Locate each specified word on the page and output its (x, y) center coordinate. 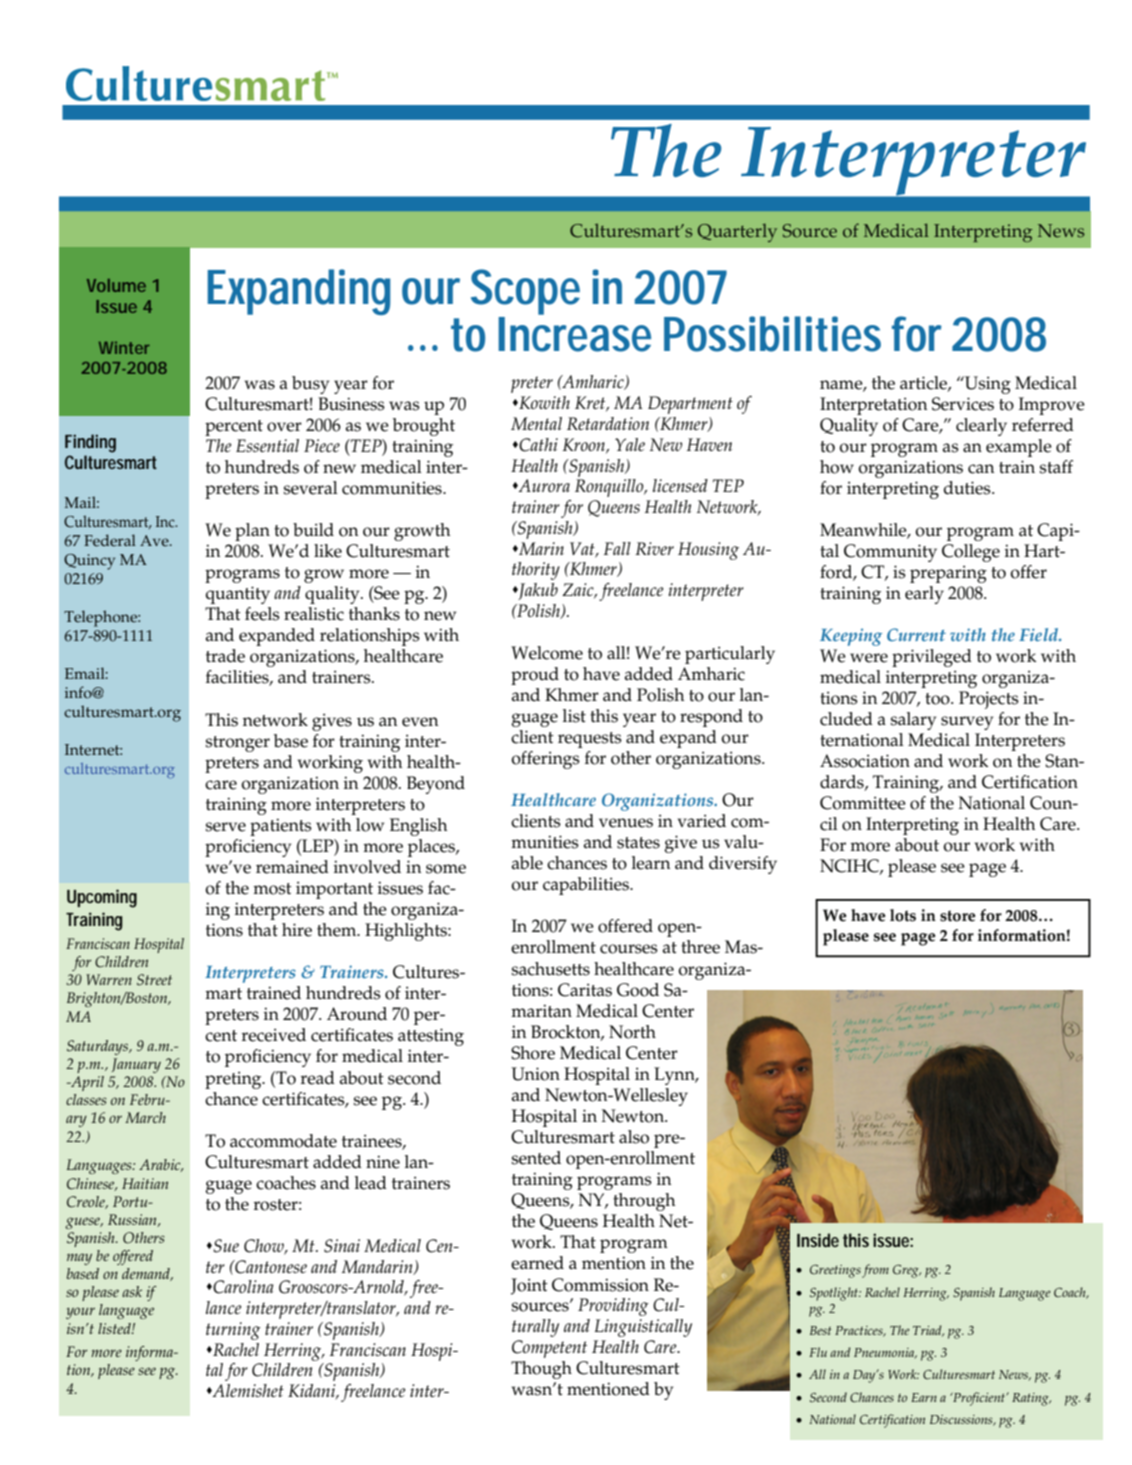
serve (225, 827)
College (971, 553)
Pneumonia (885, 1353)
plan (252, 532)
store (958, 916)
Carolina (243, 1287)
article (924, 383)
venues (626, 823)
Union (535, 1074)
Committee (863, 803)
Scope (525, 293)
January (136, 1065)
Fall (617, 548)
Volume (116, 285)
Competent (549, 1349)
